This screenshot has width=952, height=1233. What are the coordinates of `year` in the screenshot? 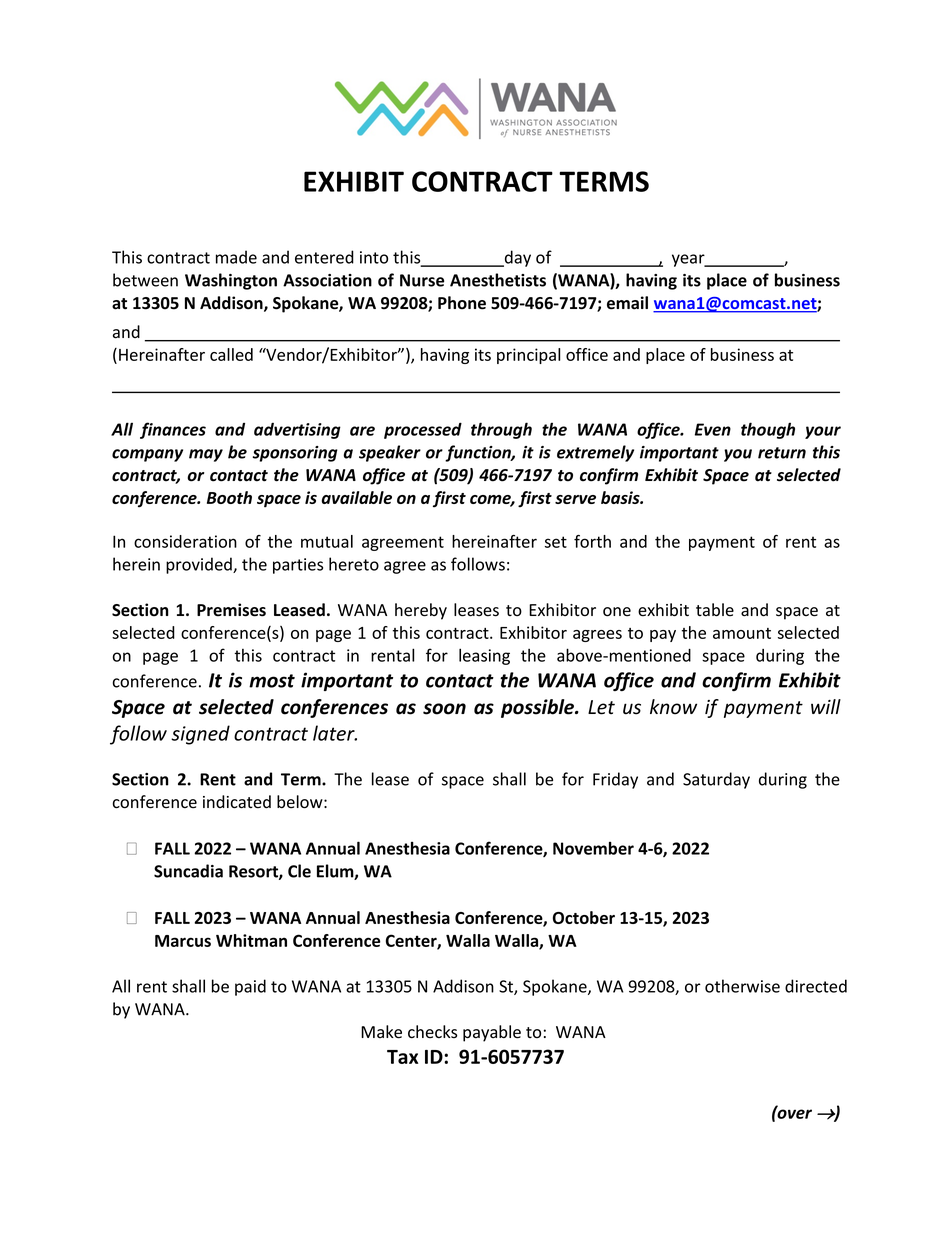 It's located at (689, 260).
